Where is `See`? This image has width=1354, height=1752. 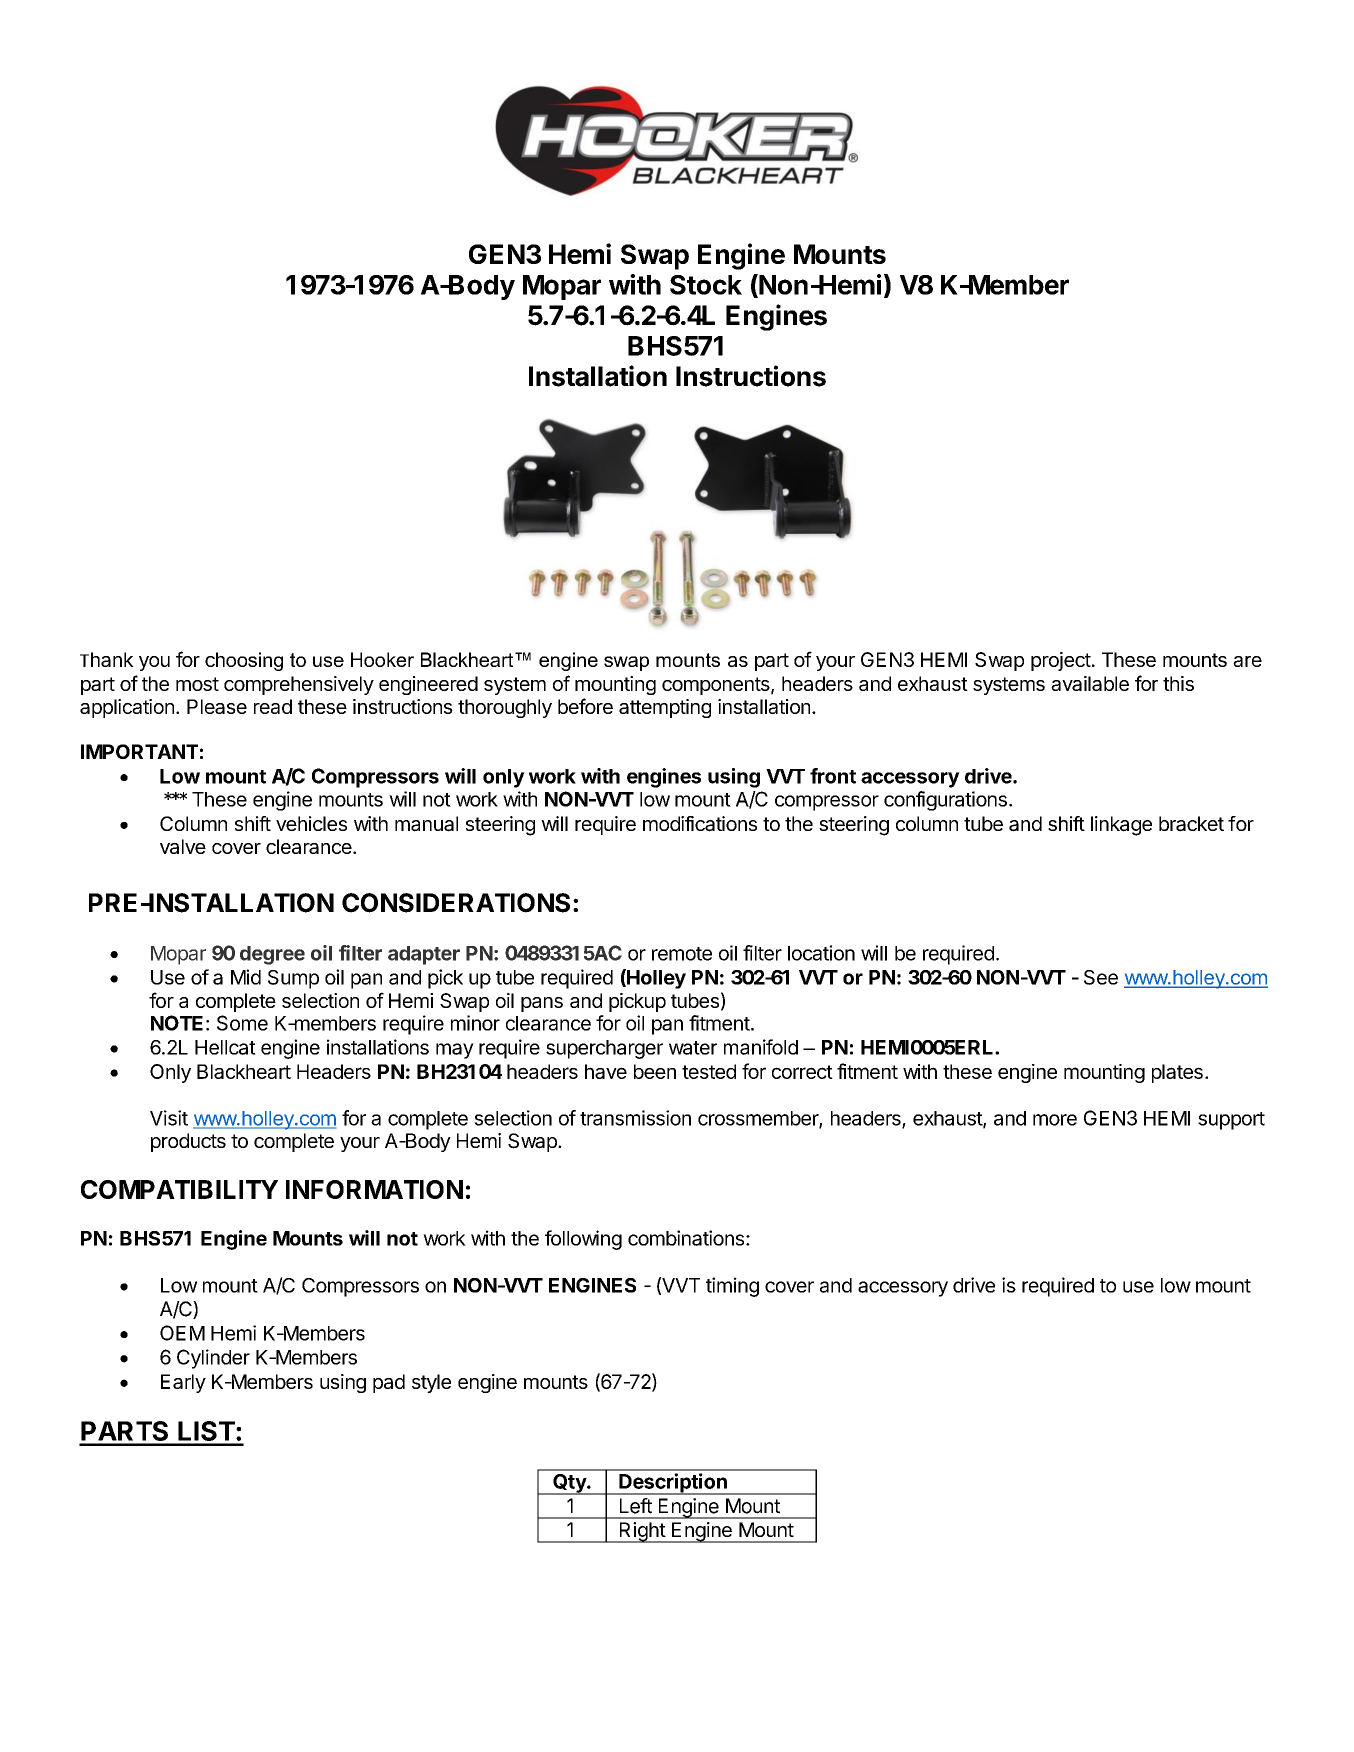
See is located at coordinates (1101, 977).
